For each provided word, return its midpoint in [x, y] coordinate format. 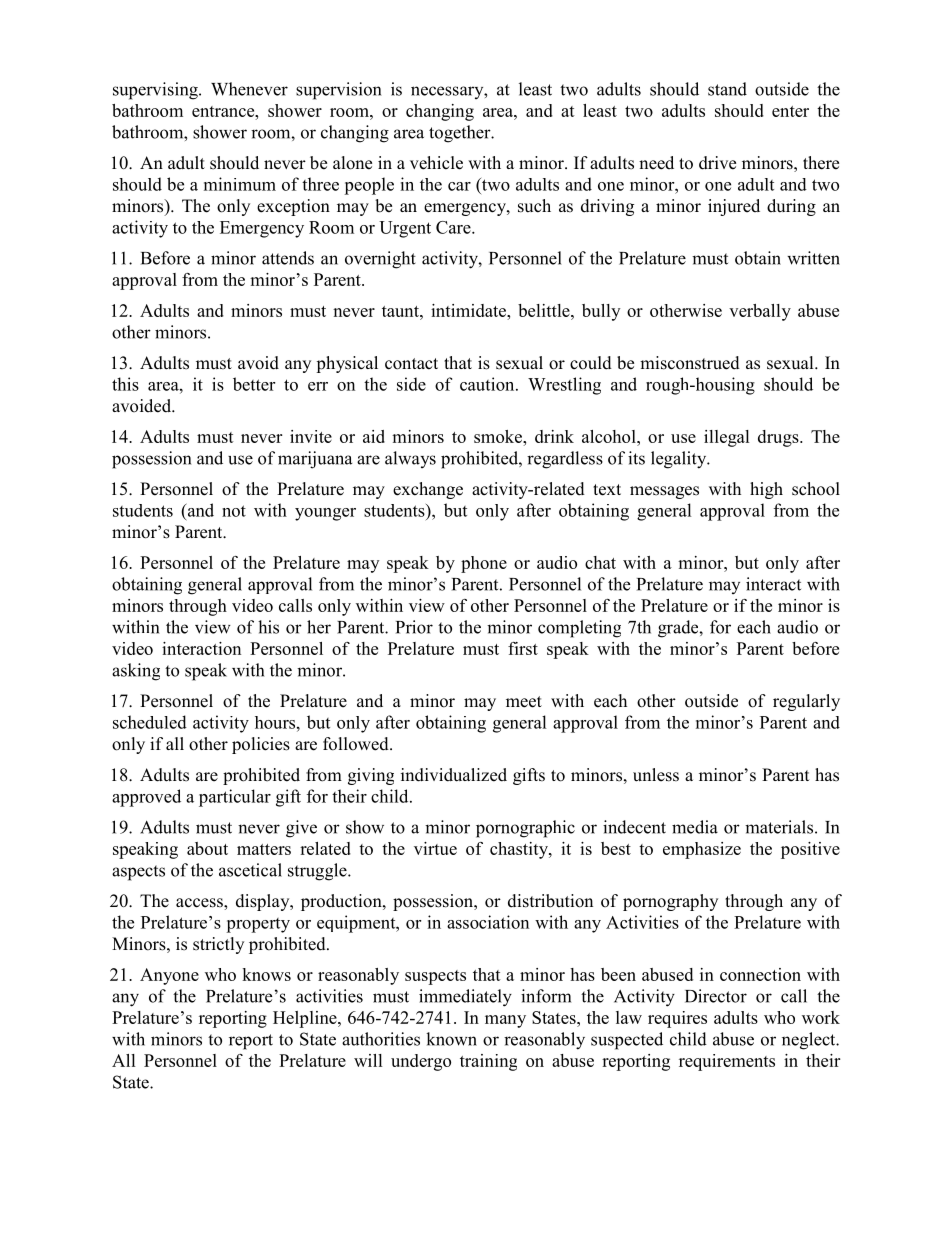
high [766, 490]
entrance [224, 111]
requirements [727, 1062]
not [234, 511]
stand [727, 89]
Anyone [169, 976]
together [461, 134]
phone [484, 564]
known [451, 1039]
